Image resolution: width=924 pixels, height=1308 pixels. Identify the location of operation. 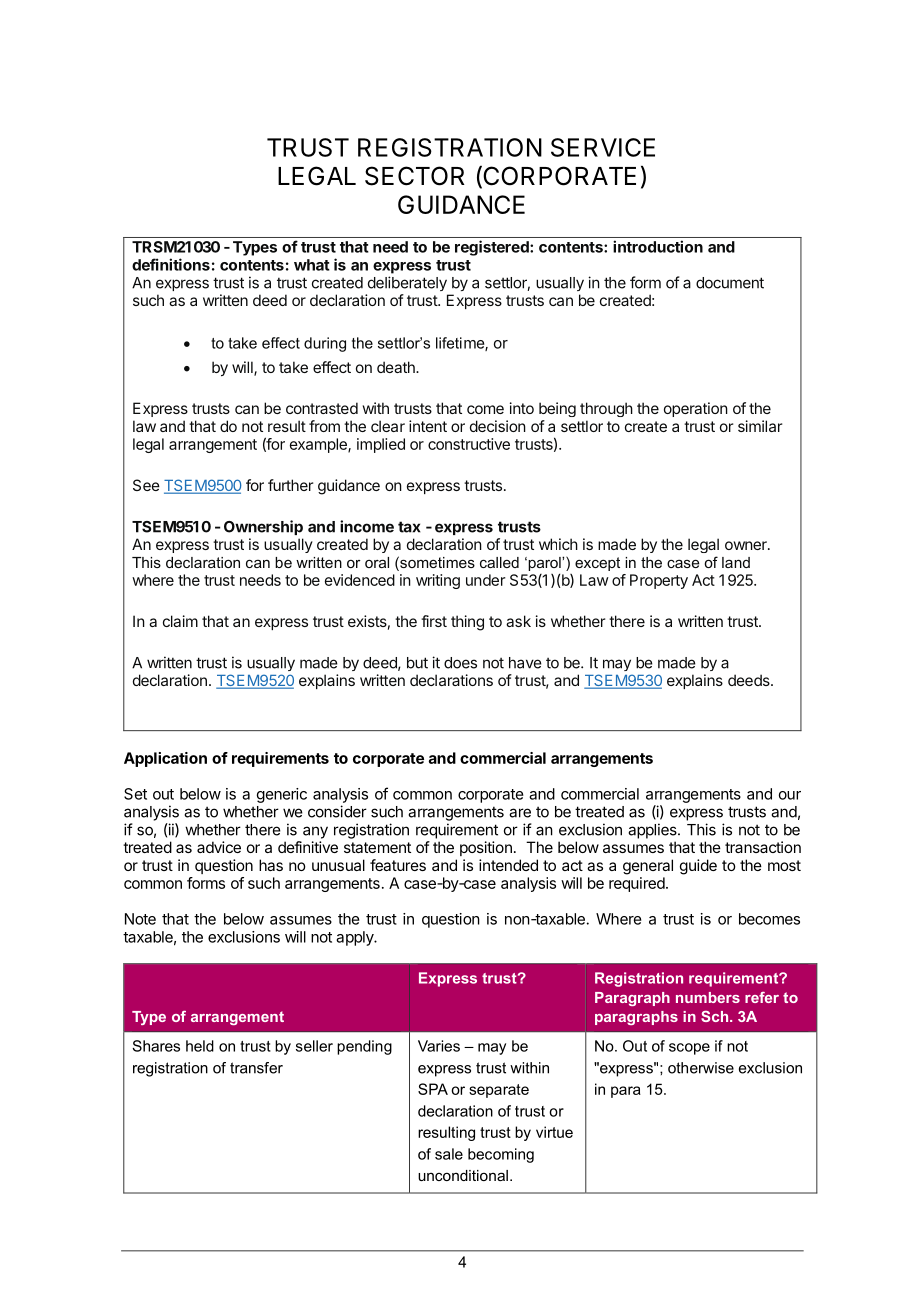
(696, 409).
